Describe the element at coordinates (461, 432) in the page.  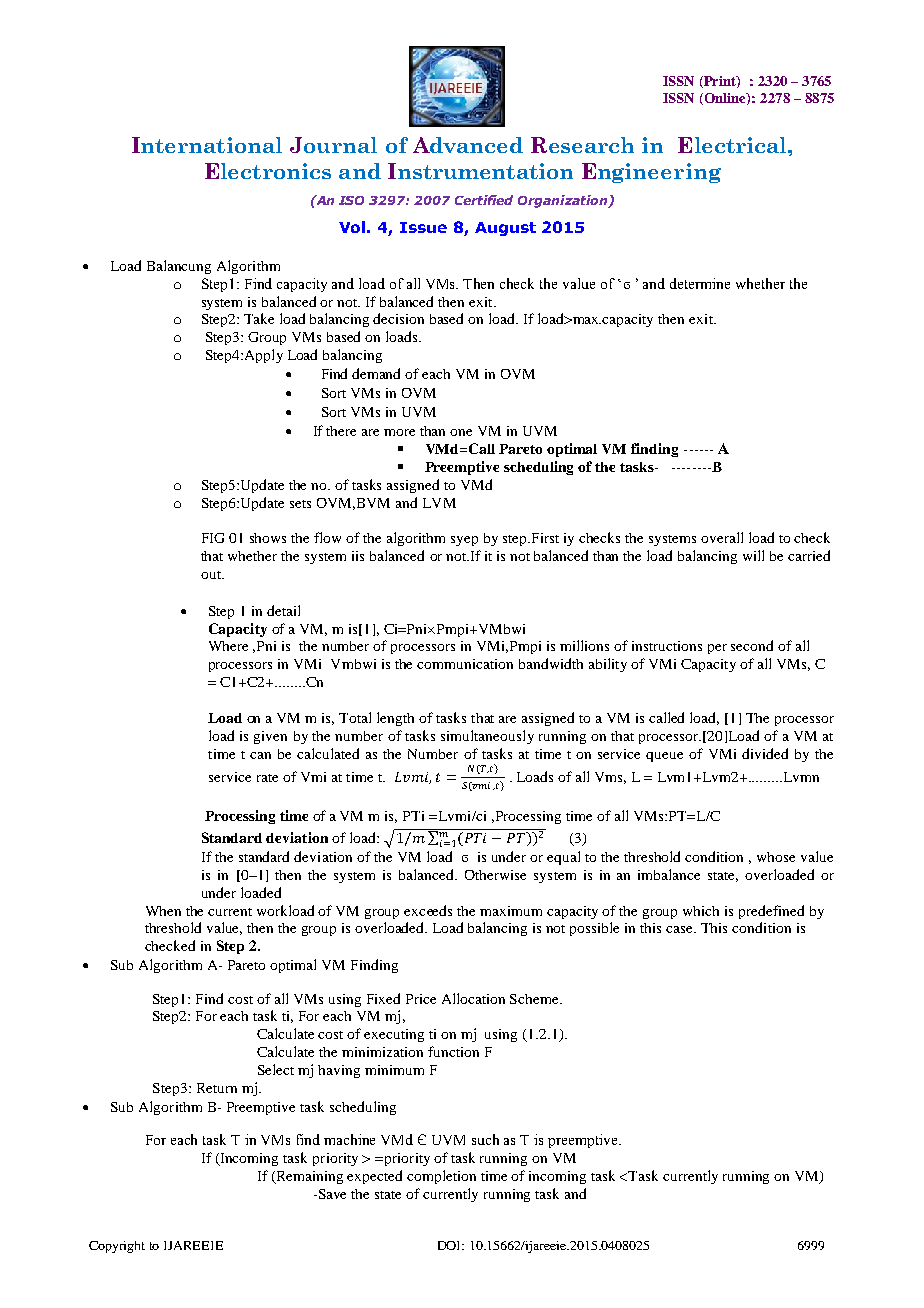
I see `one` at that location.
